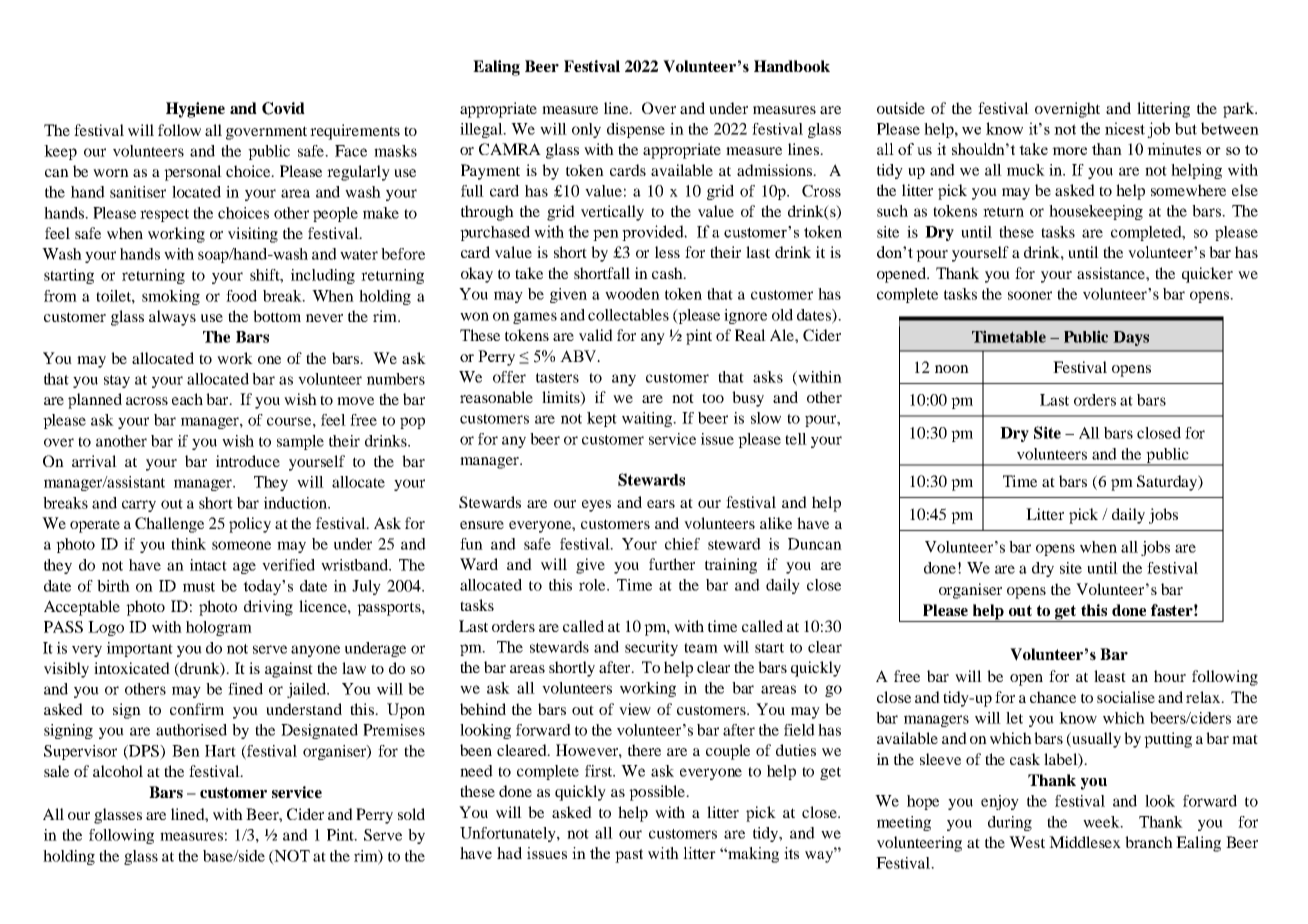  I want to click on tell, so click(796, 439).
